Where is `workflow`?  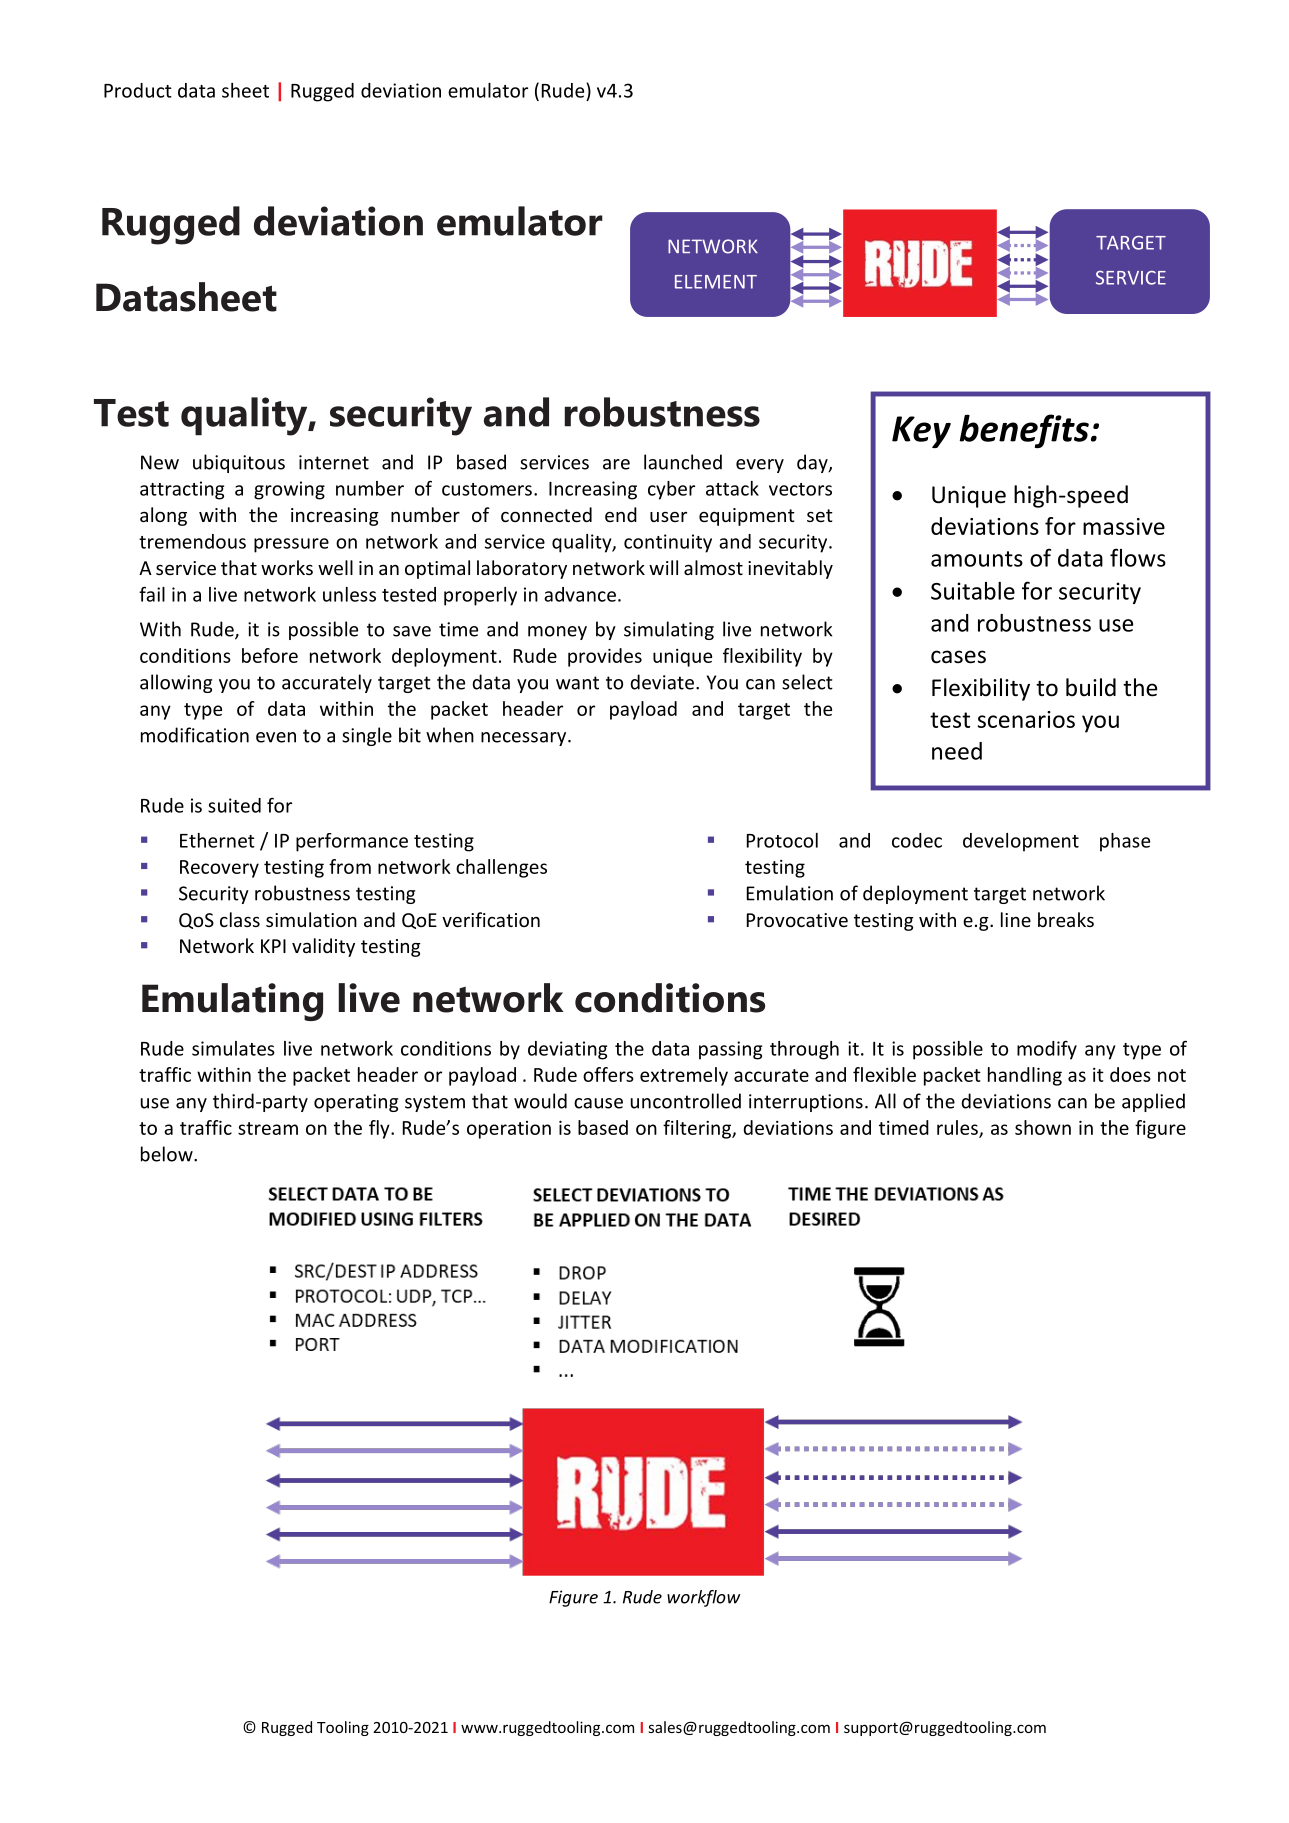
workflow is located at coordinates (703, 1598).
